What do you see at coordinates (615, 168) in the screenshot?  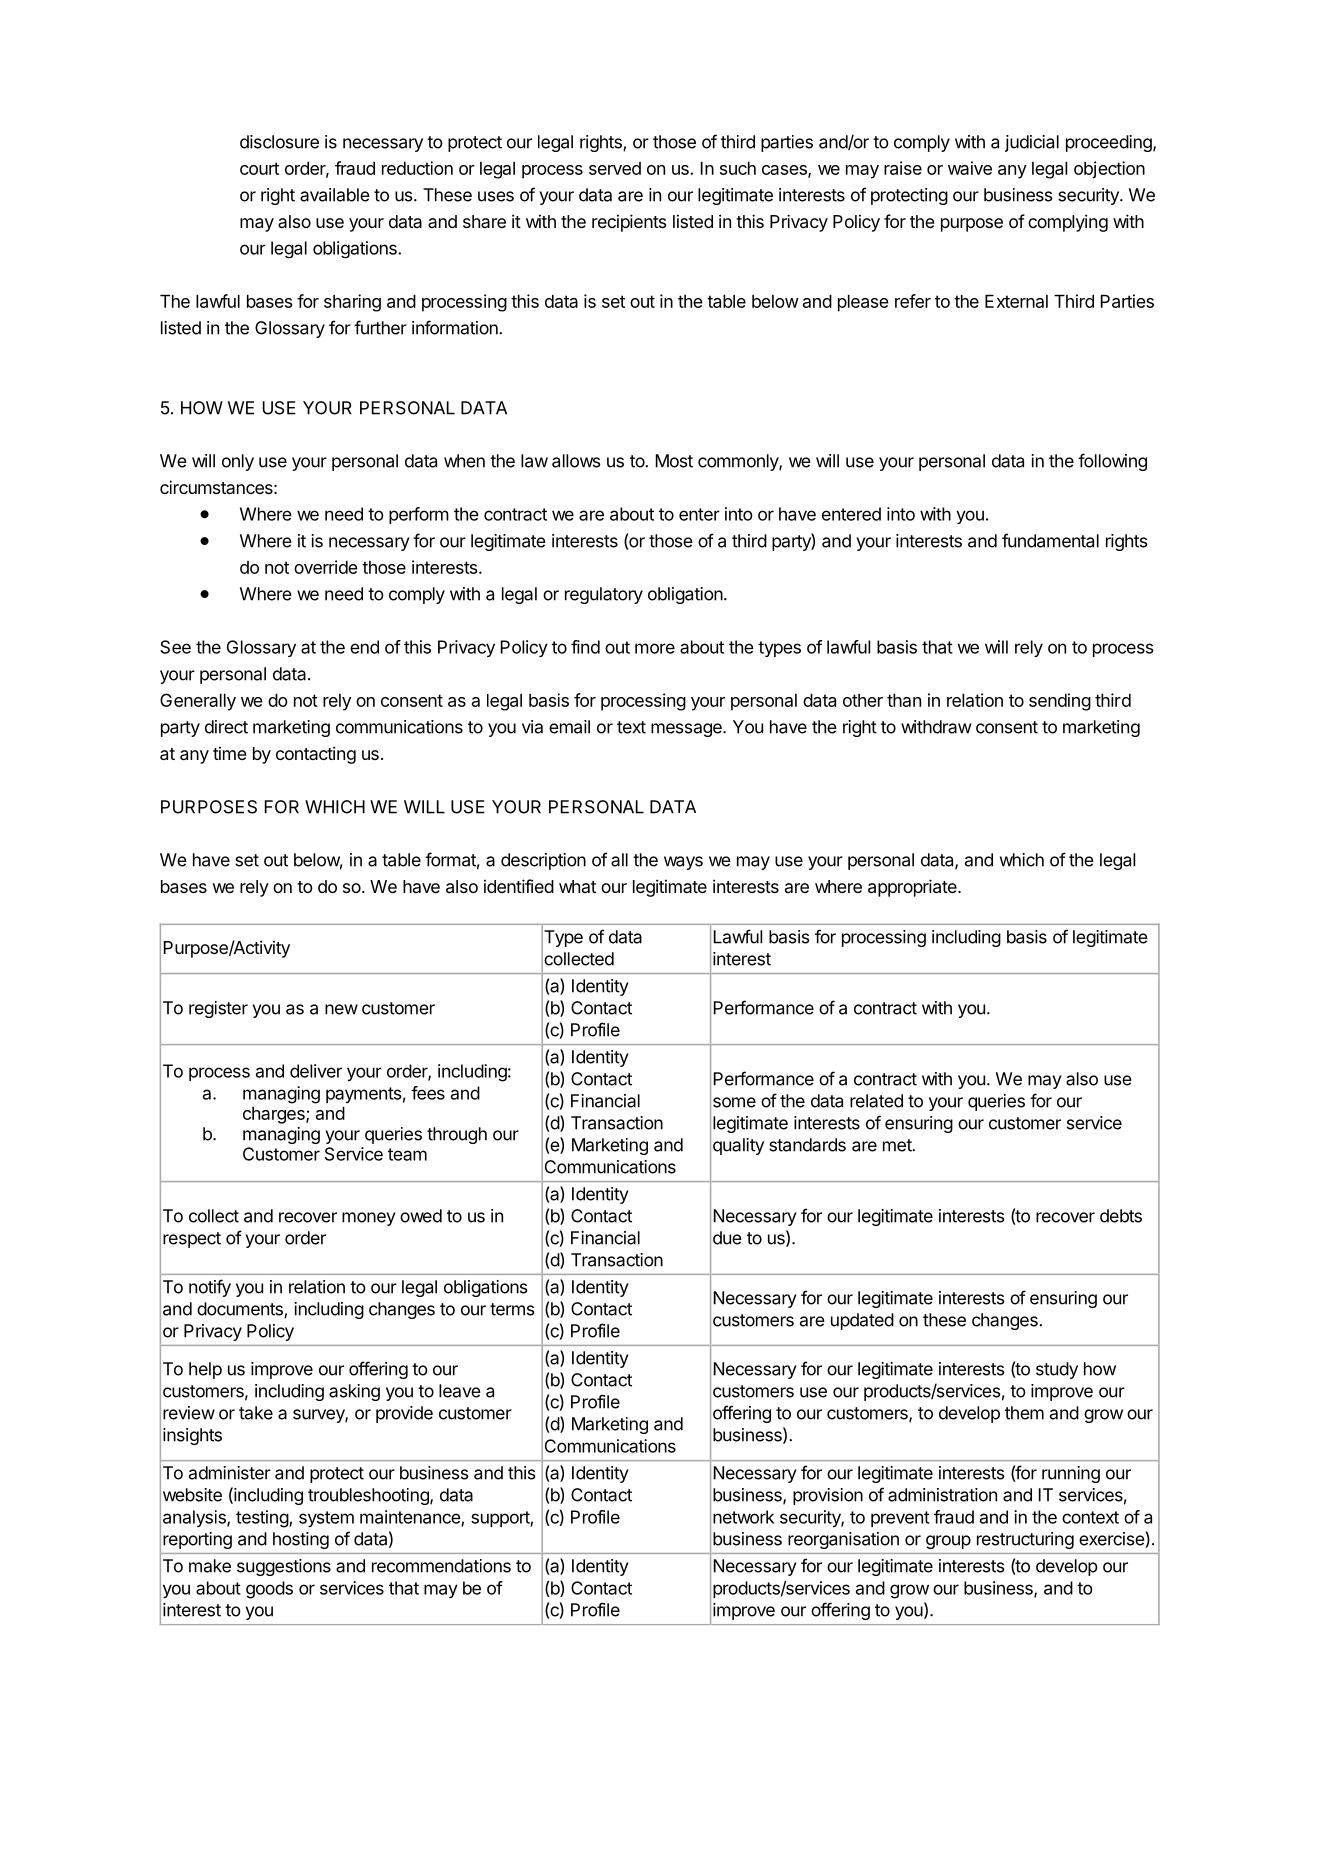 I see `served` at bounding box center [615, 168].
